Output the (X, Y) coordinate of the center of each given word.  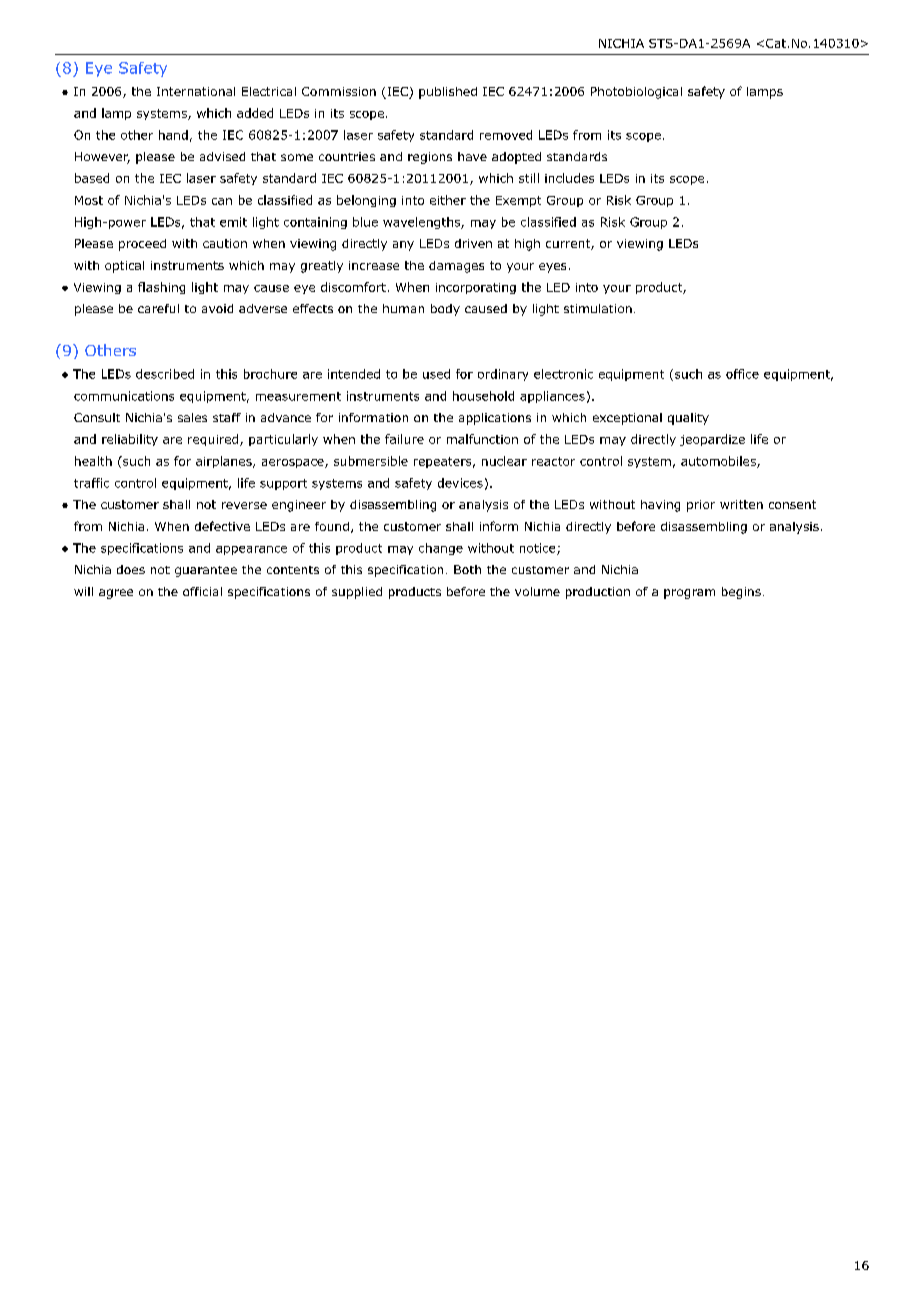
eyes (552, 268)
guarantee (206, 571)
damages (456, 267)
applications (495, 419)
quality (688, 419)
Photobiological (636, 93)
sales (192, 417)
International (196, 91)
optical (124, 267)
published (448, 93)
